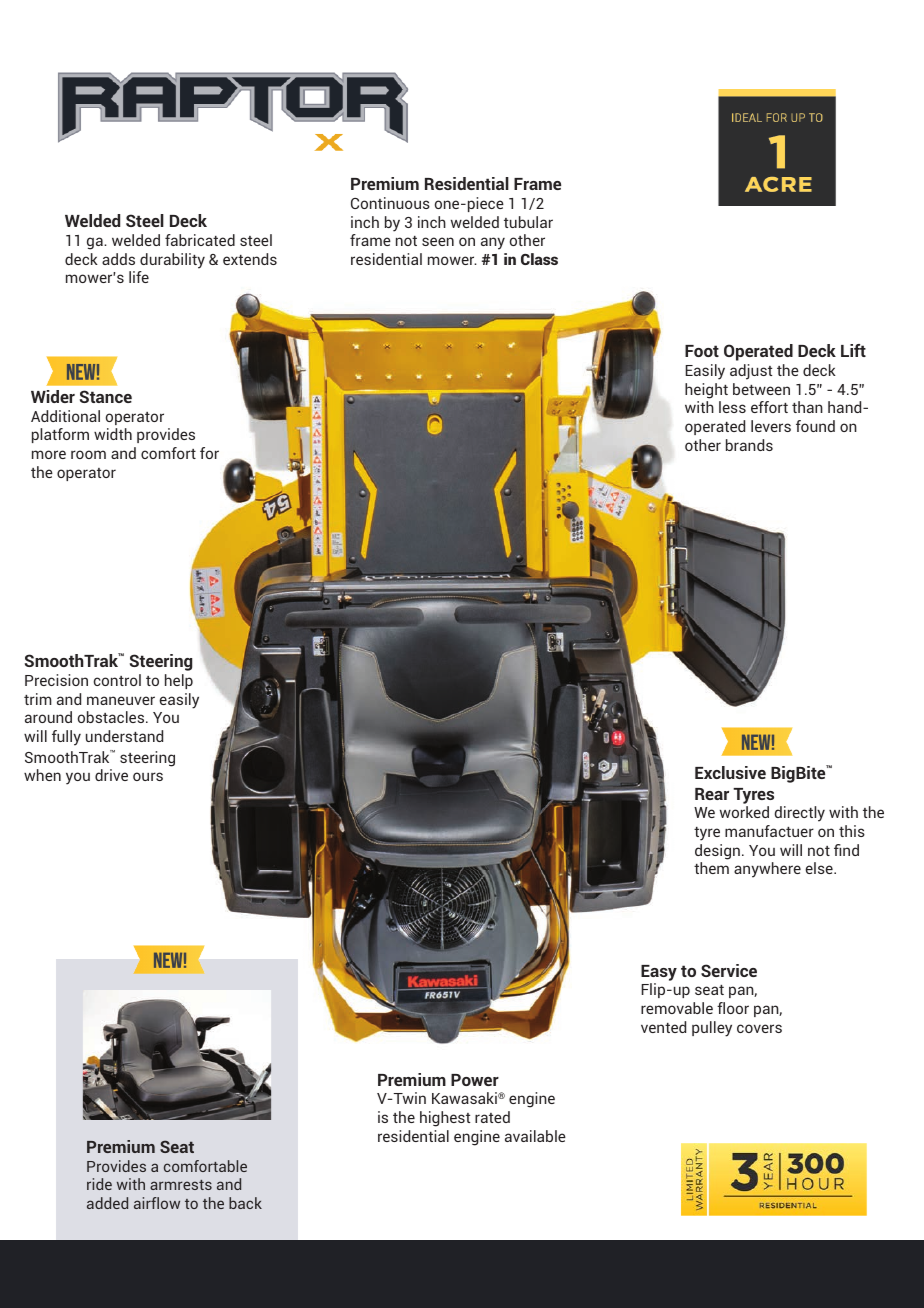 This screenshot has width=924, height=1308. Describe the element at coordinates (535, 1136) in the screenshot. I see `available` at that location.
